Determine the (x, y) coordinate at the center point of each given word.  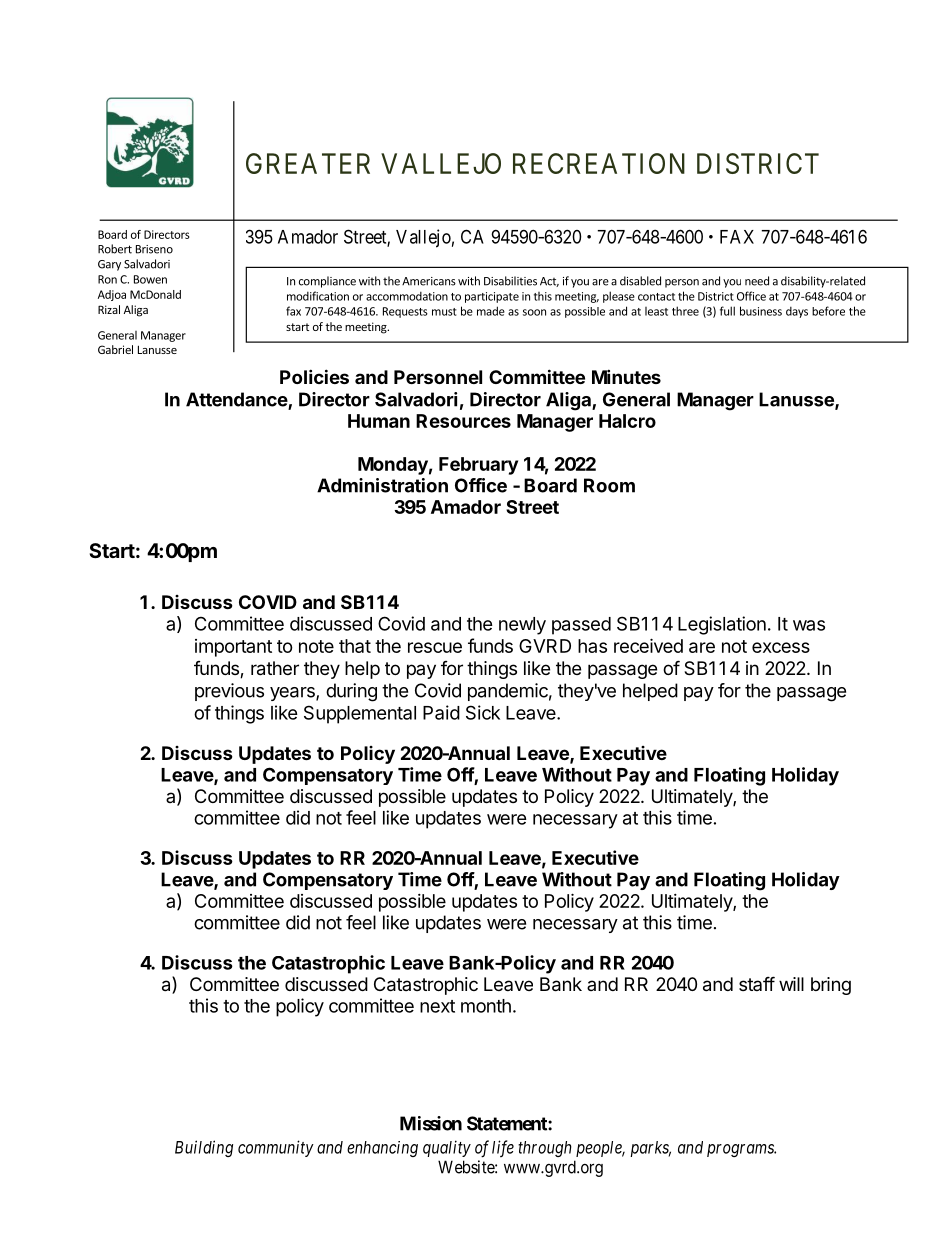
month (486, 1006)
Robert (115, 249)
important (233, 648)
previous (229, 692)
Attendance (237, 400)
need (757, 281)
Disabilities (510, 281)
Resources (463, 421)
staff (757, 983)
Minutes (626, 376)
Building (204, 1148)
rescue (435, 647)
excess (781, 647)
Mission (431, 1123)
